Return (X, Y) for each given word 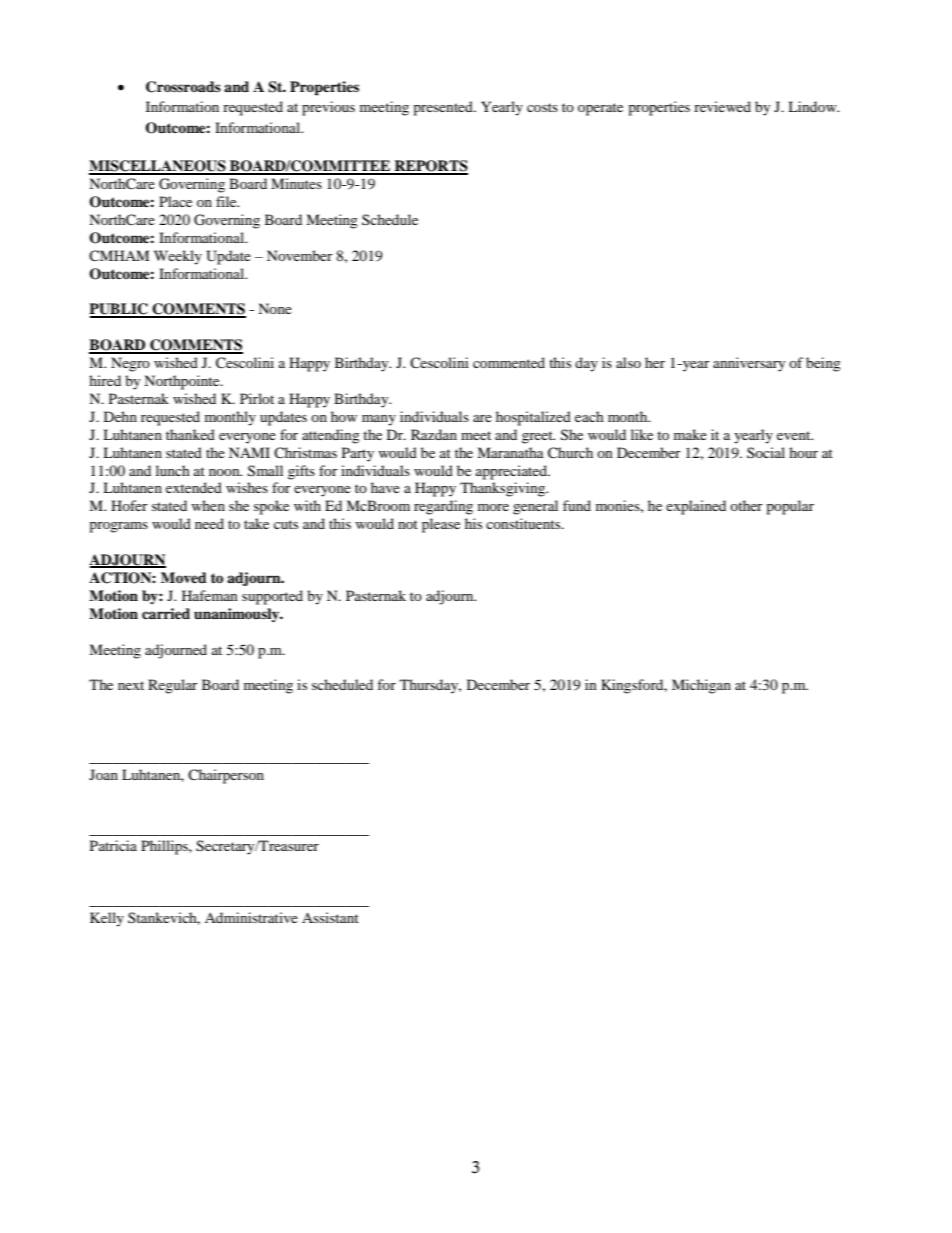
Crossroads (183, 87)
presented (444, 108)
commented (509, 362)
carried (166, 613)
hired (105, 380)
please (441, 525)
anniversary (749, 364)
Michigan (701, 686)
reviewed (722, 106)
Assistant (330, 917)
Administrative (251, 917)
